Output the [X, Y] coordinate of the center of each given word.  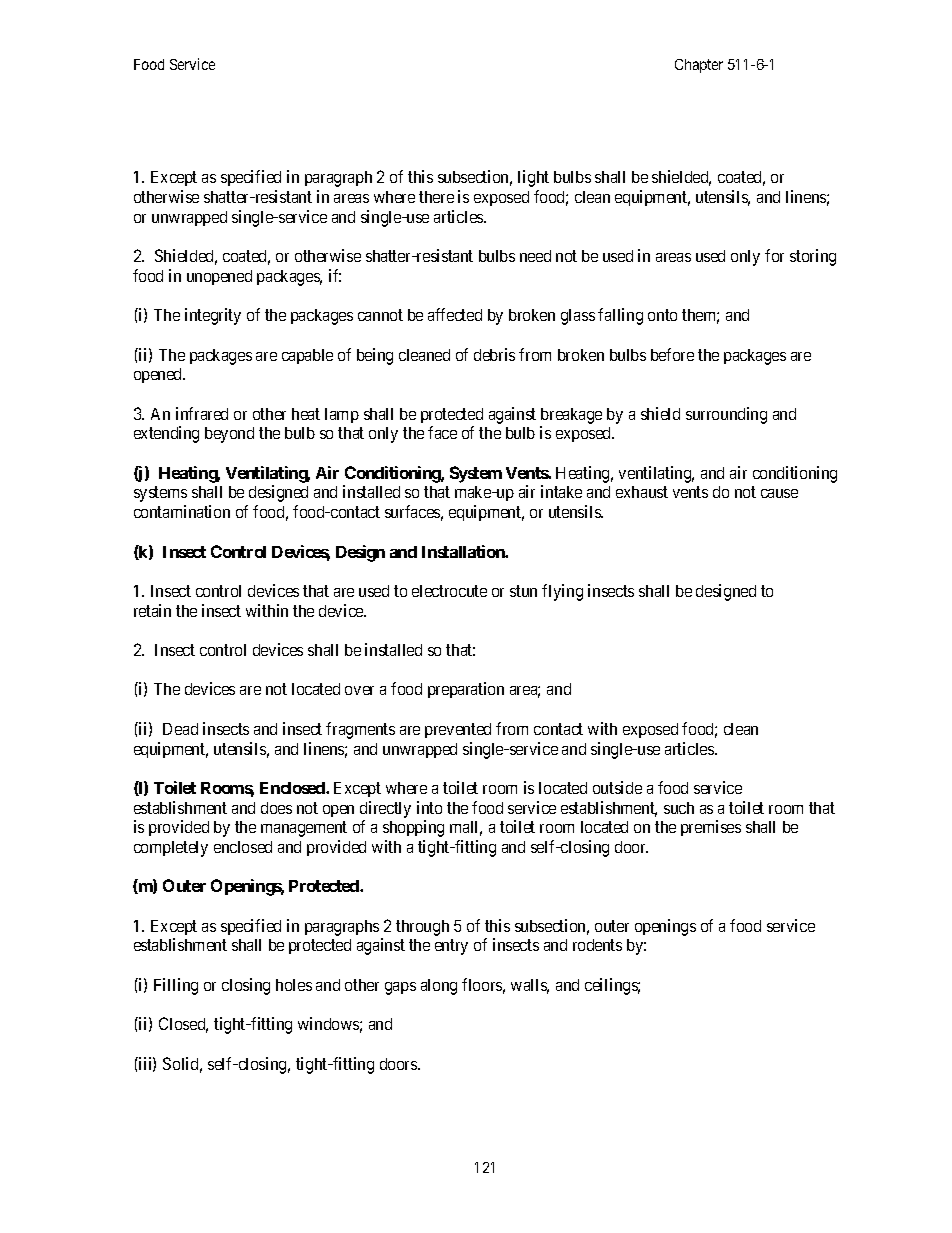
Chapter [699, 66]
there [436, 197]
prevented [458, 730]
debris [494, 354]
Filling [176, 986]
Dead [180, 729]
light [533, 178]
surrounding [726, 415]
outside [617, 787]
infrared [202, 413]
